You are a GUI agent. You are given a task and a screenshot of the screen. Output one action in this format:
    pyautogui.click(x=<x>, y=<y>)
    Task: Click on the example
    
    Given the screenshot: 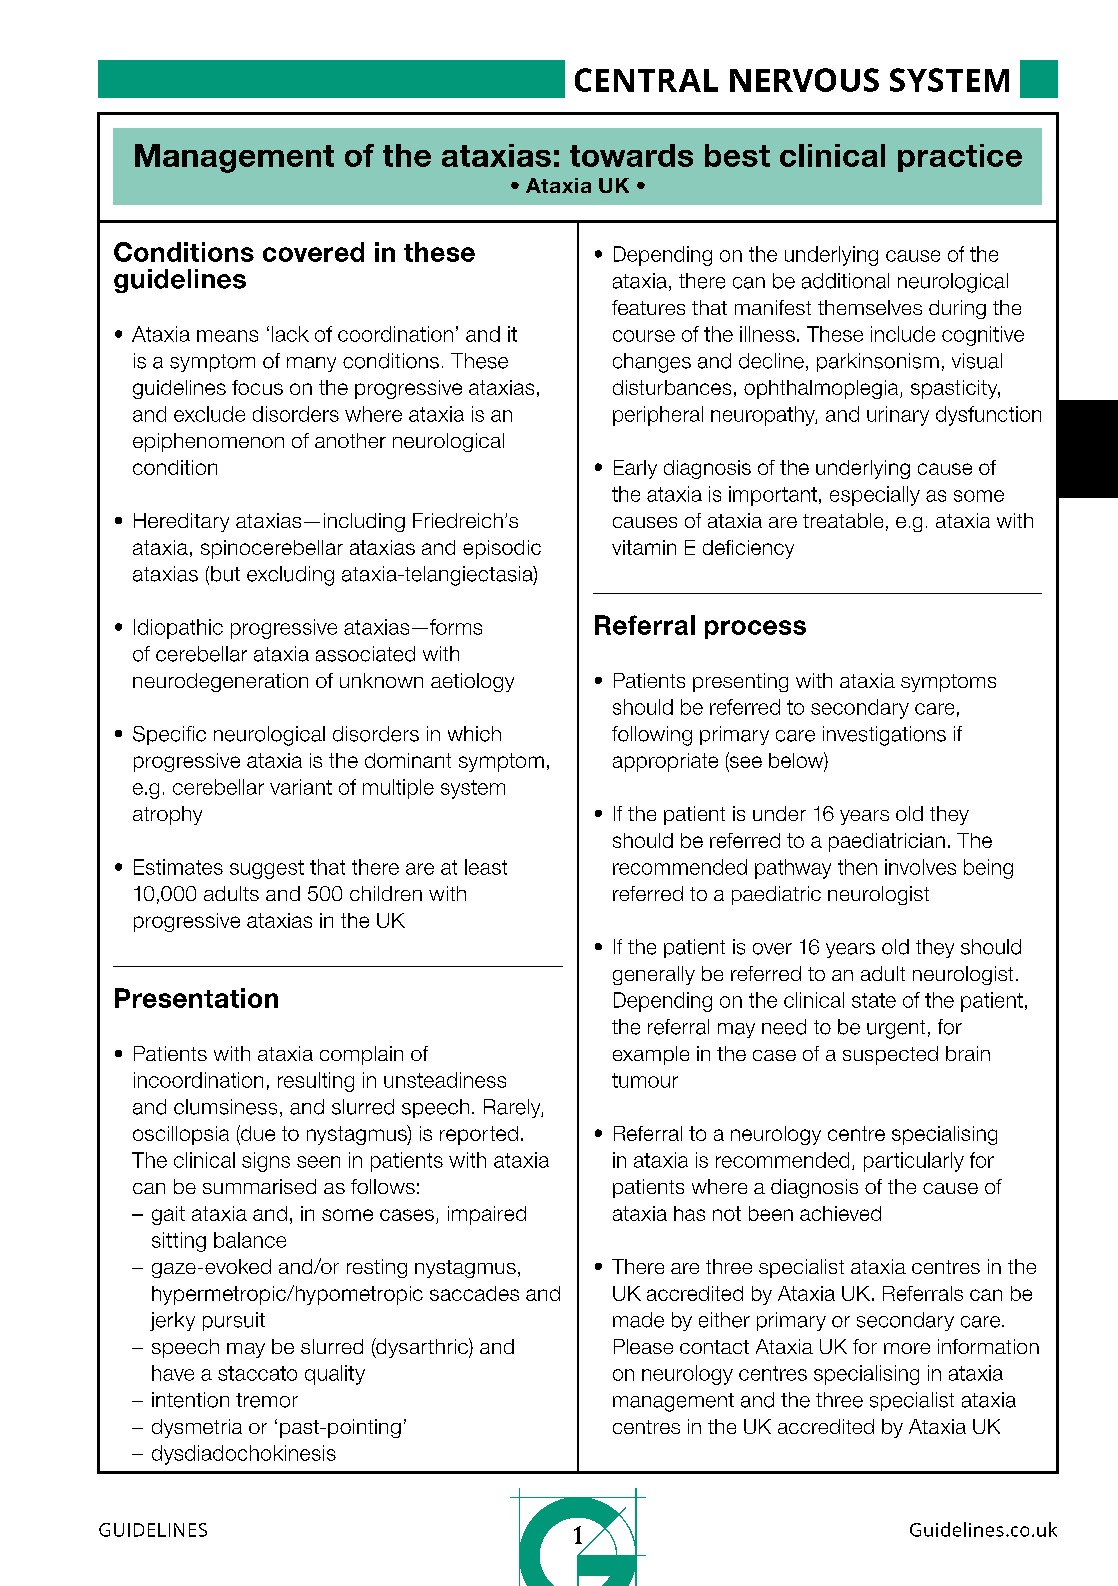 What is the action you would take?
    pyautogui.click(x=651, y=1055)
